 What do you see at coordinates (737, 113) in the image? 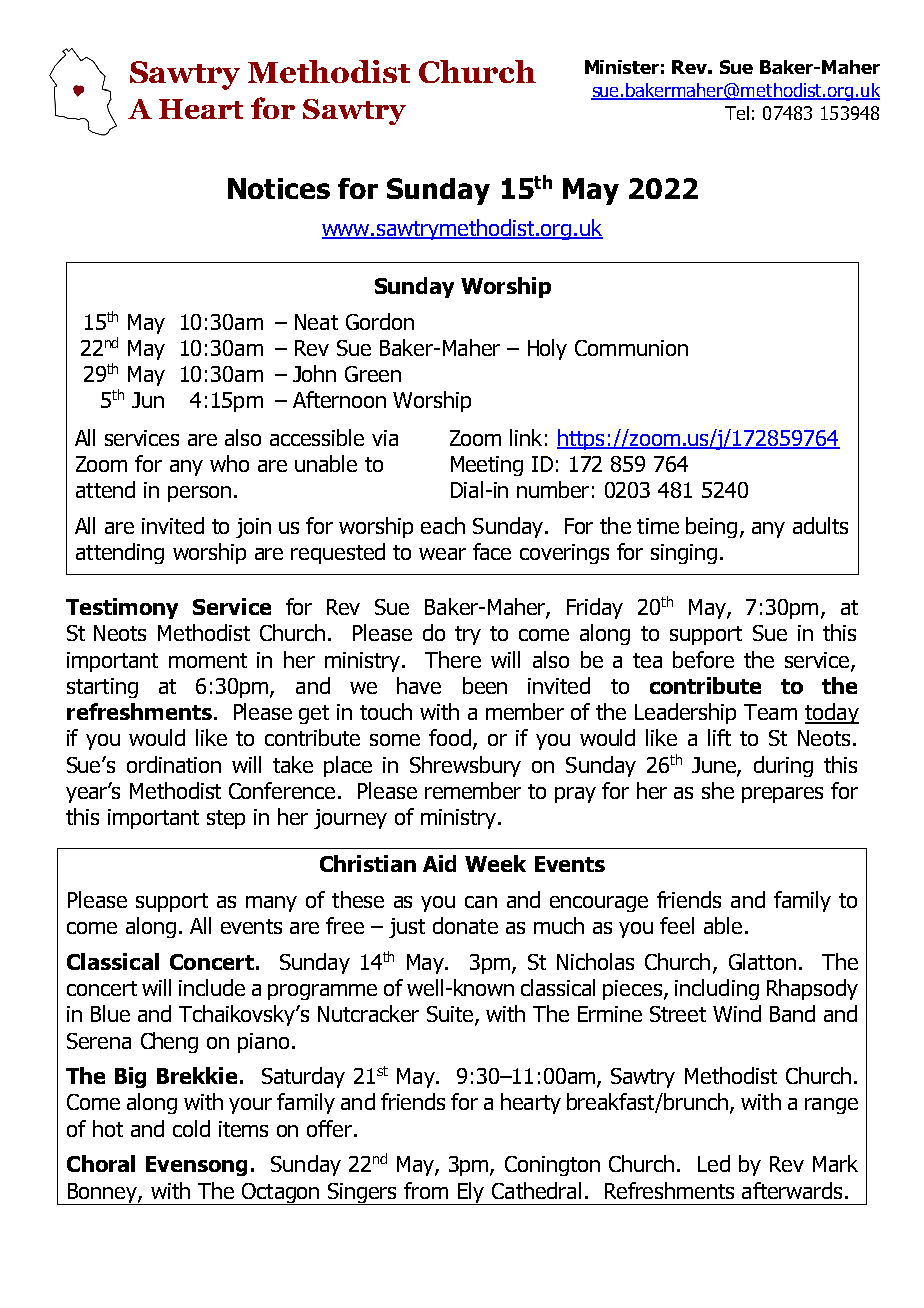
I see `Tel` at bounding box center [737, 113].
